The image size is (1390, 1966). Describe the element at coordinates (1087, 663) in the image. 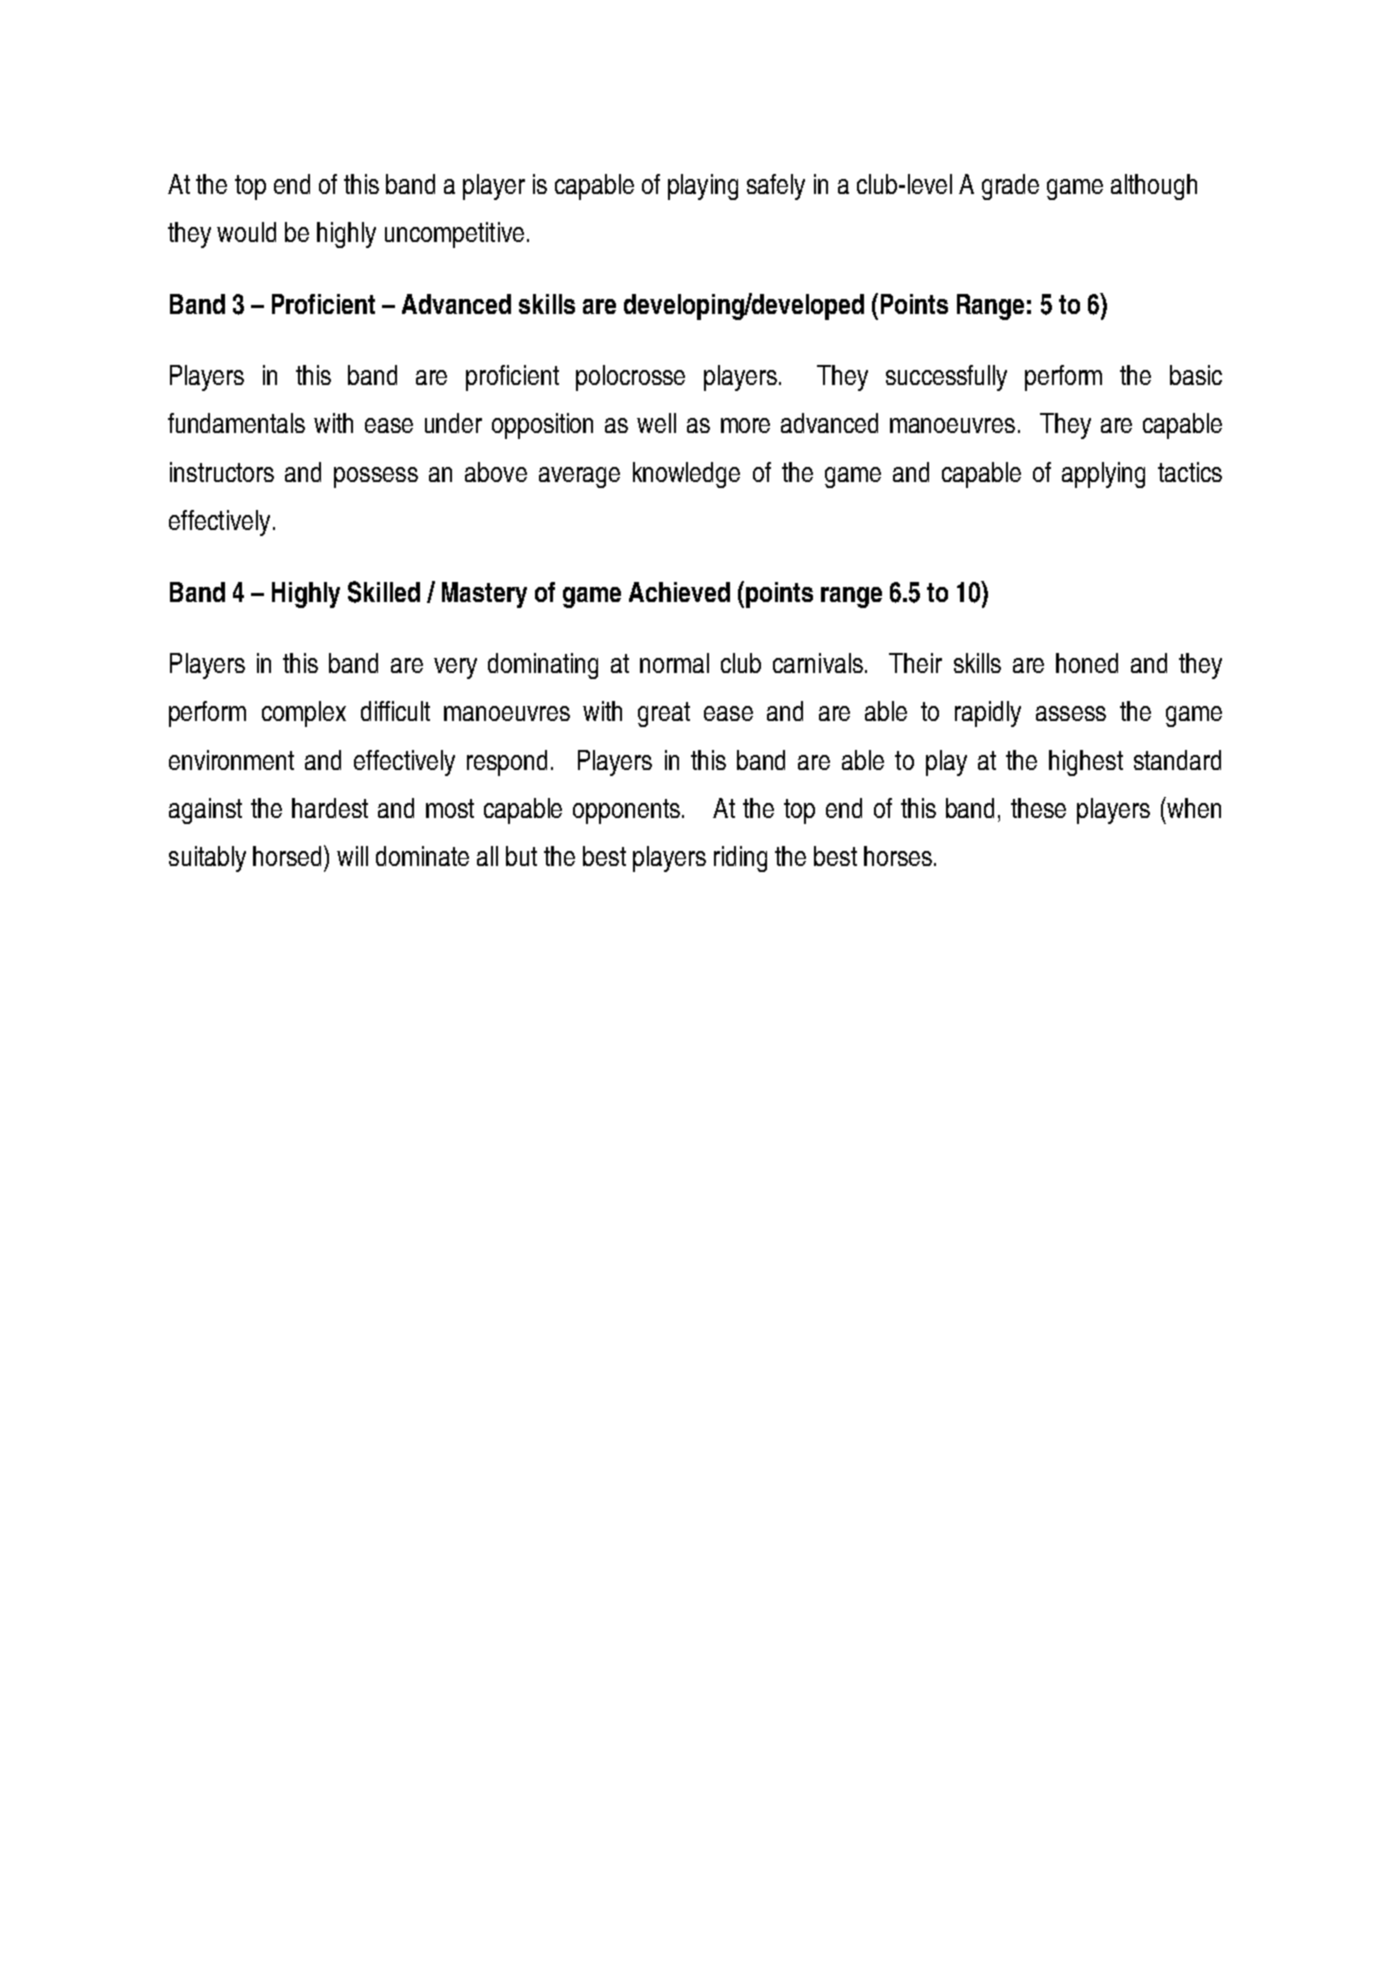

I see `honed` at that location.
